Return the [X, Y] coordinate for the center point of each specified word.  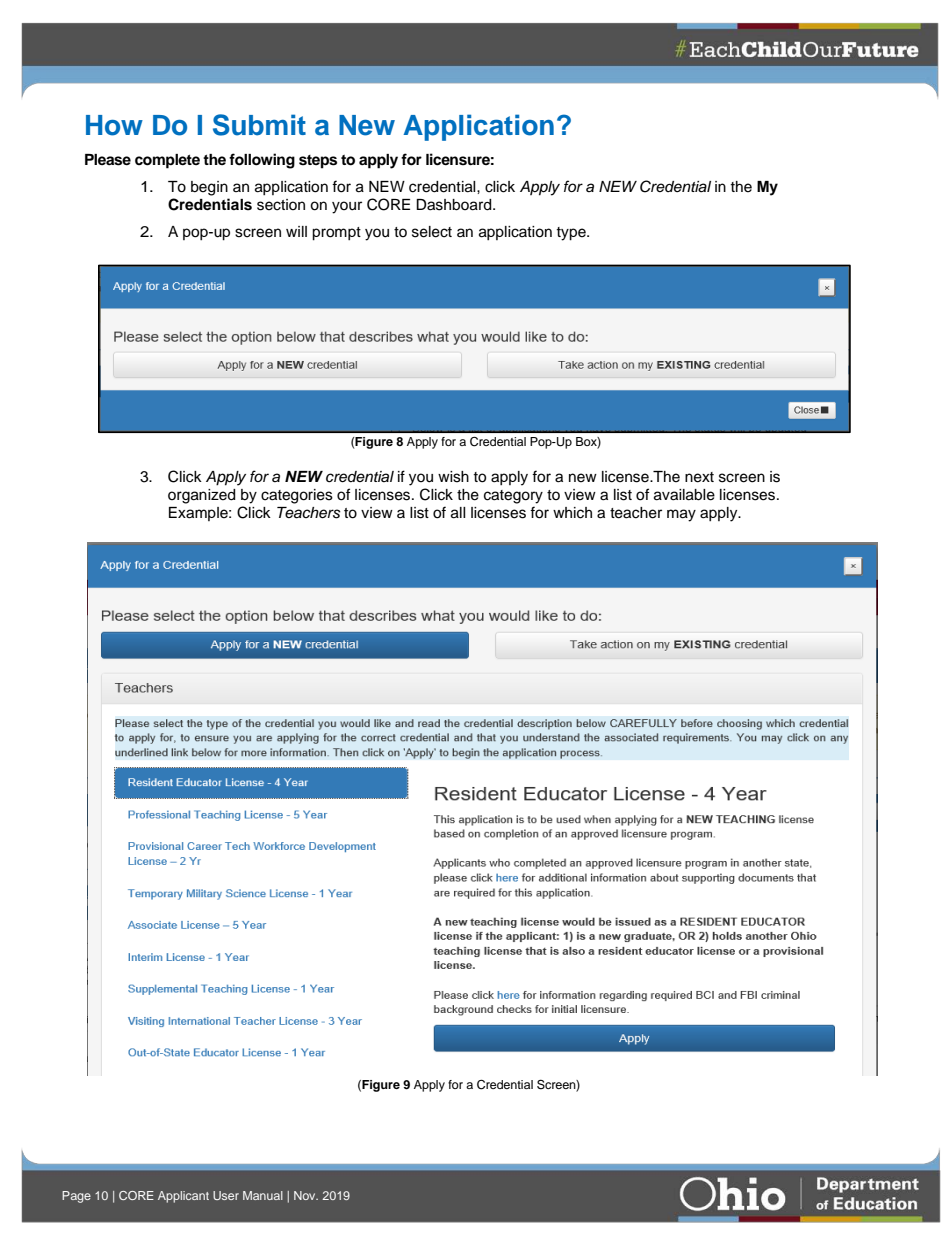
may [681, 515]
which [572, 513]
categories [297, 496]
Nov [306, 1195]
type [572, 234]
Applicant [183, 1197]
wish [453, 477]
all [458, 513]
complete [167, 161]
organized [201, 496]
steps [318, 162]
